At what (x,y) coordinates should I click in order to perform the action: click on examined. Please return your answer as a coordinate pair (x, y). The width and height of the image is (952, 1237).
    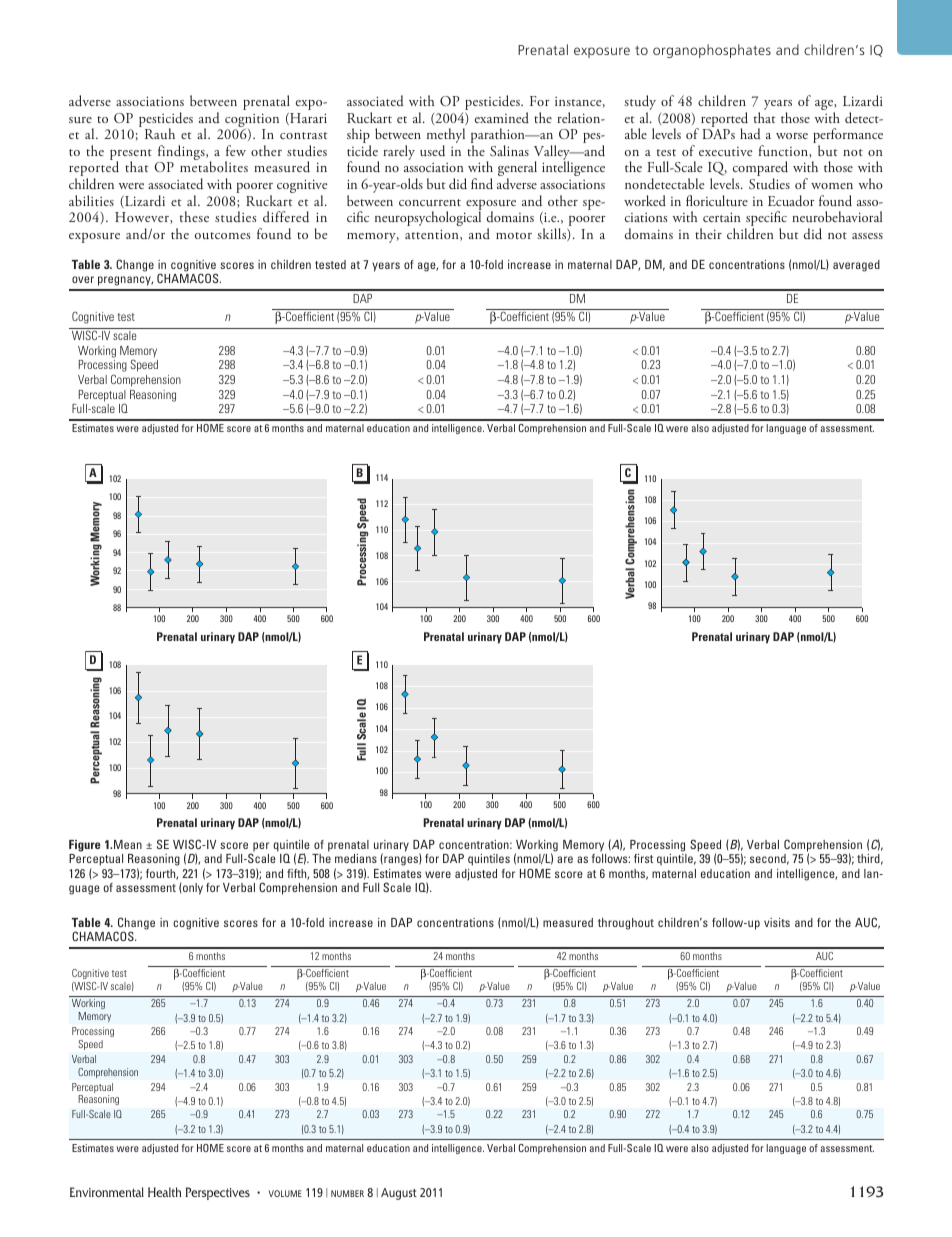
    Looking at the image, I should click on (502, 117).
